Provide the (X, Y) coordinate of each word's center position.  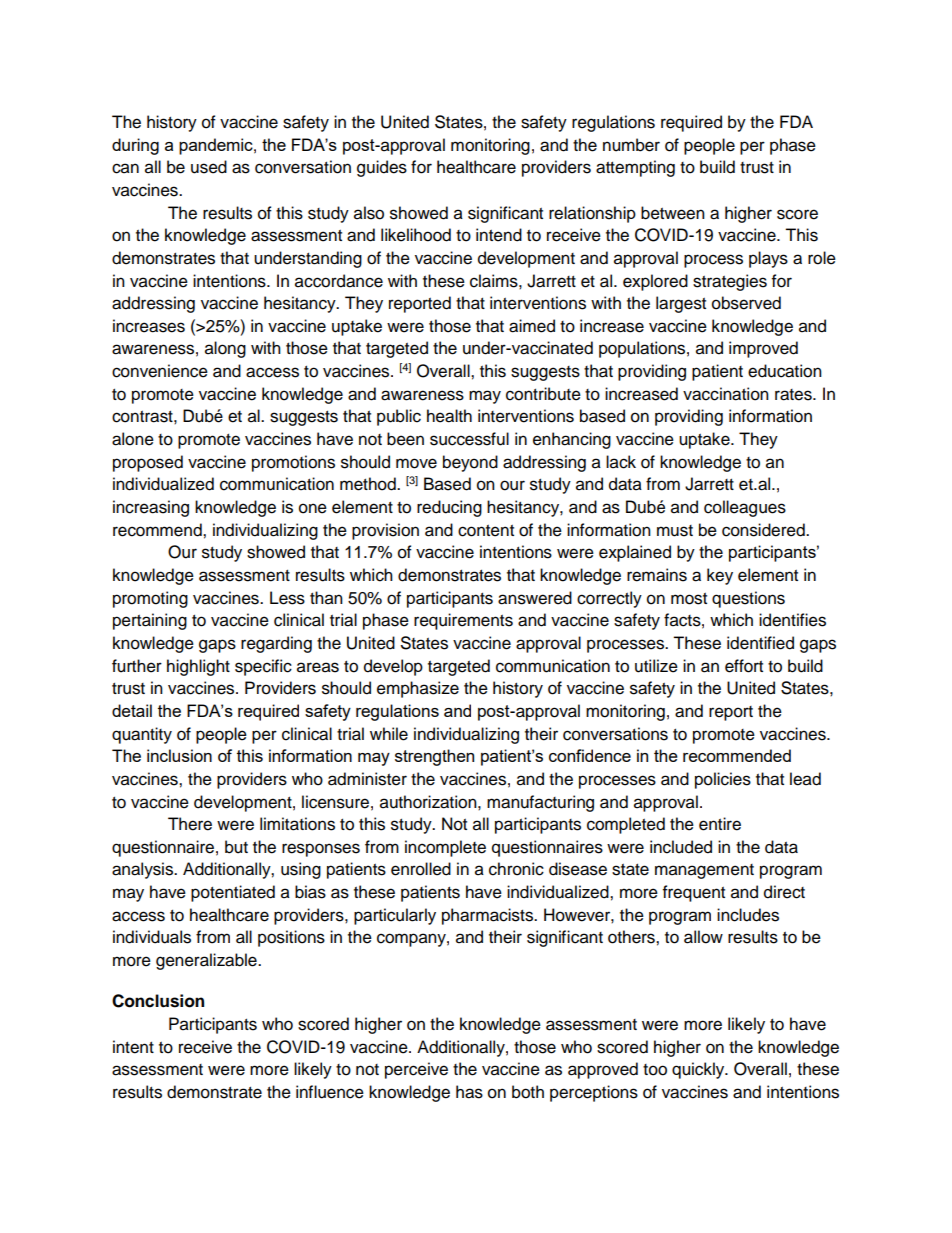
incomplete (445, 848)
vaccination (726, 394)
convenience (160, 371)
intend (499, 235)
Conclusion (158, 1001)
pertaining (150, 621)
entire (720, 824)
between (673, 213)
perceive (416, 1070)
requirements (463, 621)
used (209, 167)
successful (469, 439)
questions (748, 599)
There (190, 824)
